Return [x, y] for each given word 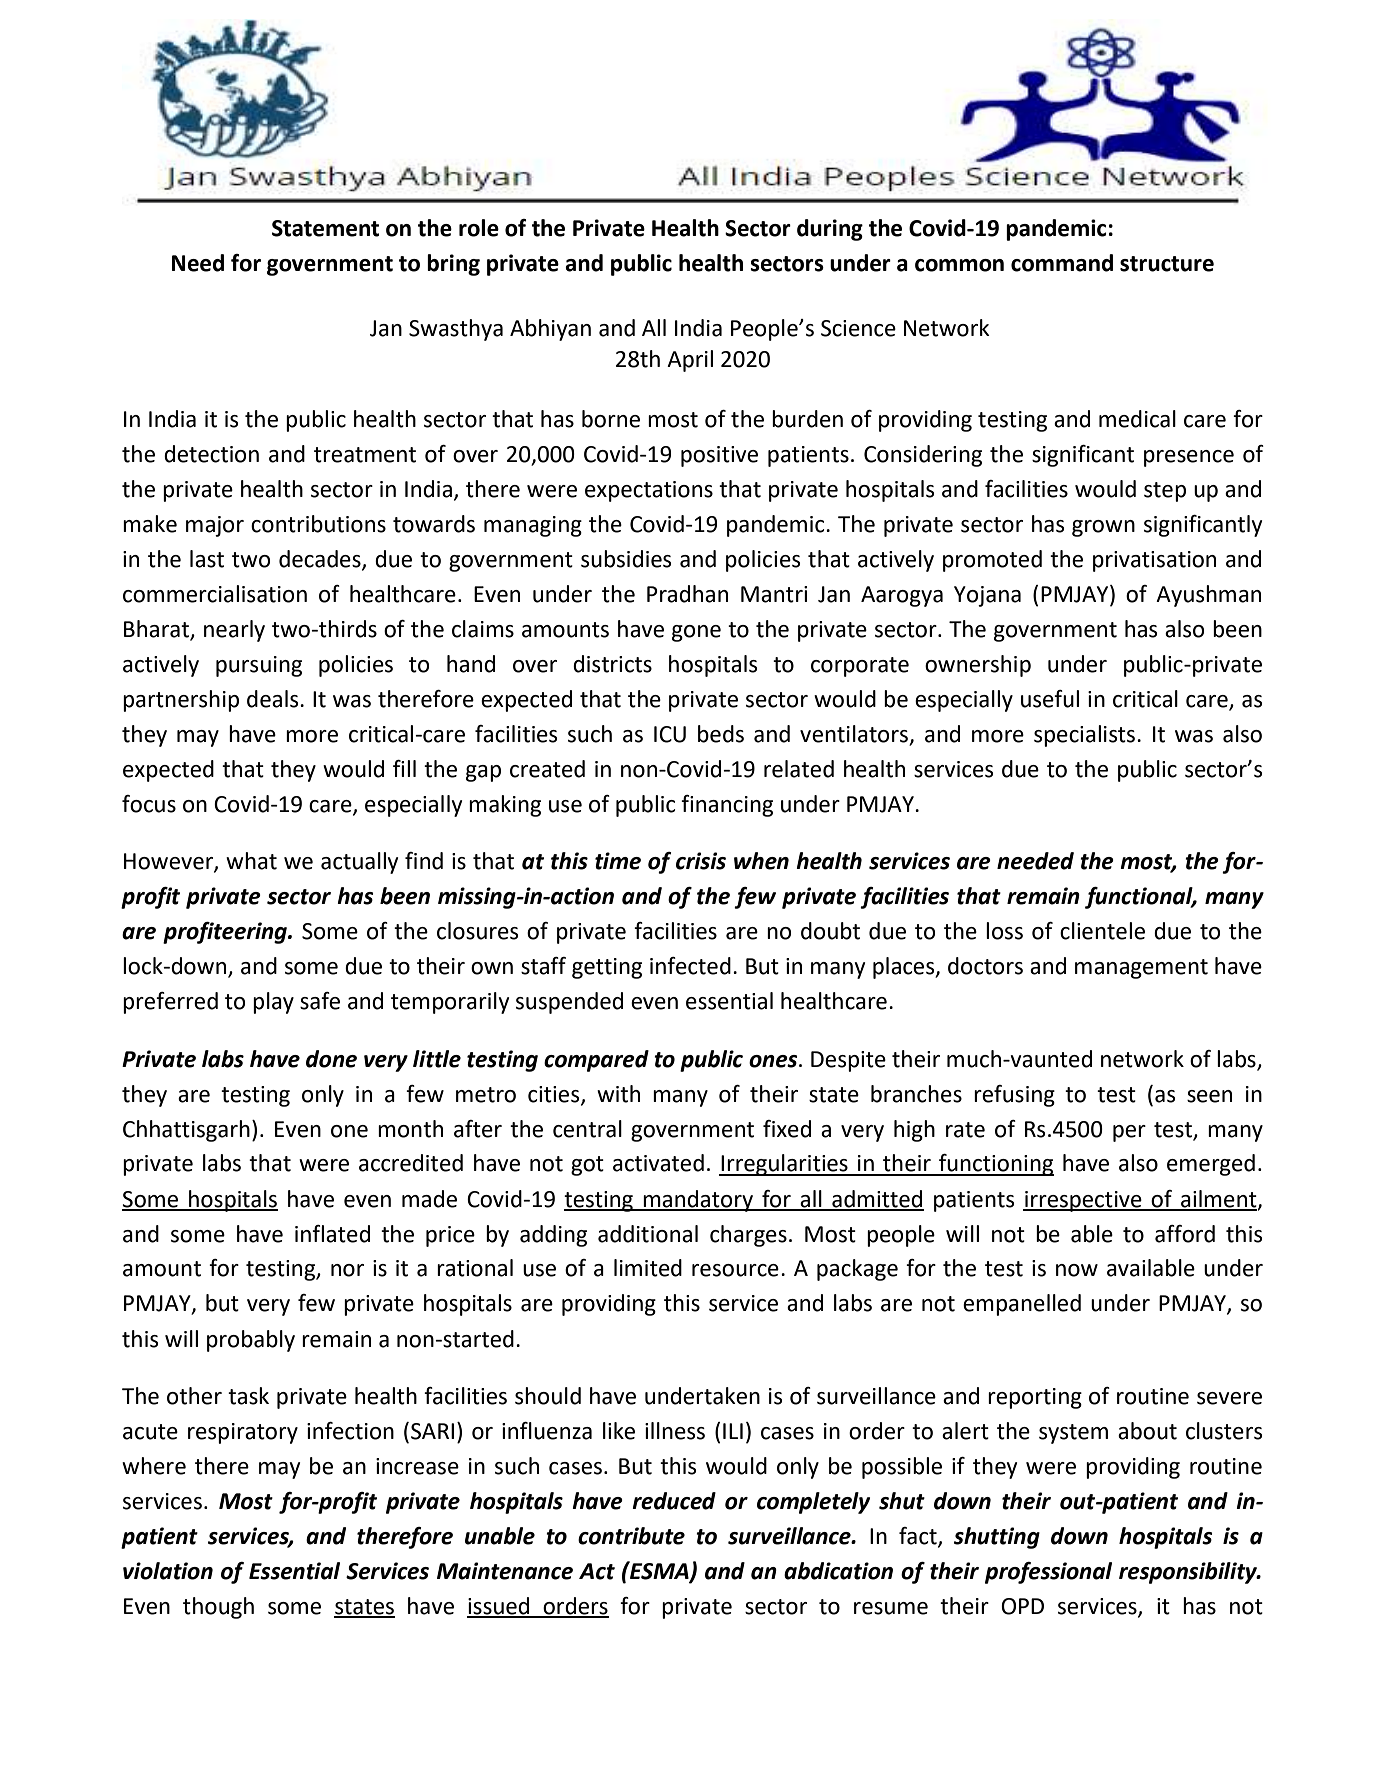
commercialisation [215, 594]
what [251, 861]
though [218, 1608]
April [690, 361]
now [1077, 1270]
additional [648, 1234]
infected [690, 966]
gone [696, 633]
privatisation [1154, 561]
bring [453, 265]
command [1062, 263]
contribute [631, 1536]
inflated [332, 1234]
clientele [1102, 931]
